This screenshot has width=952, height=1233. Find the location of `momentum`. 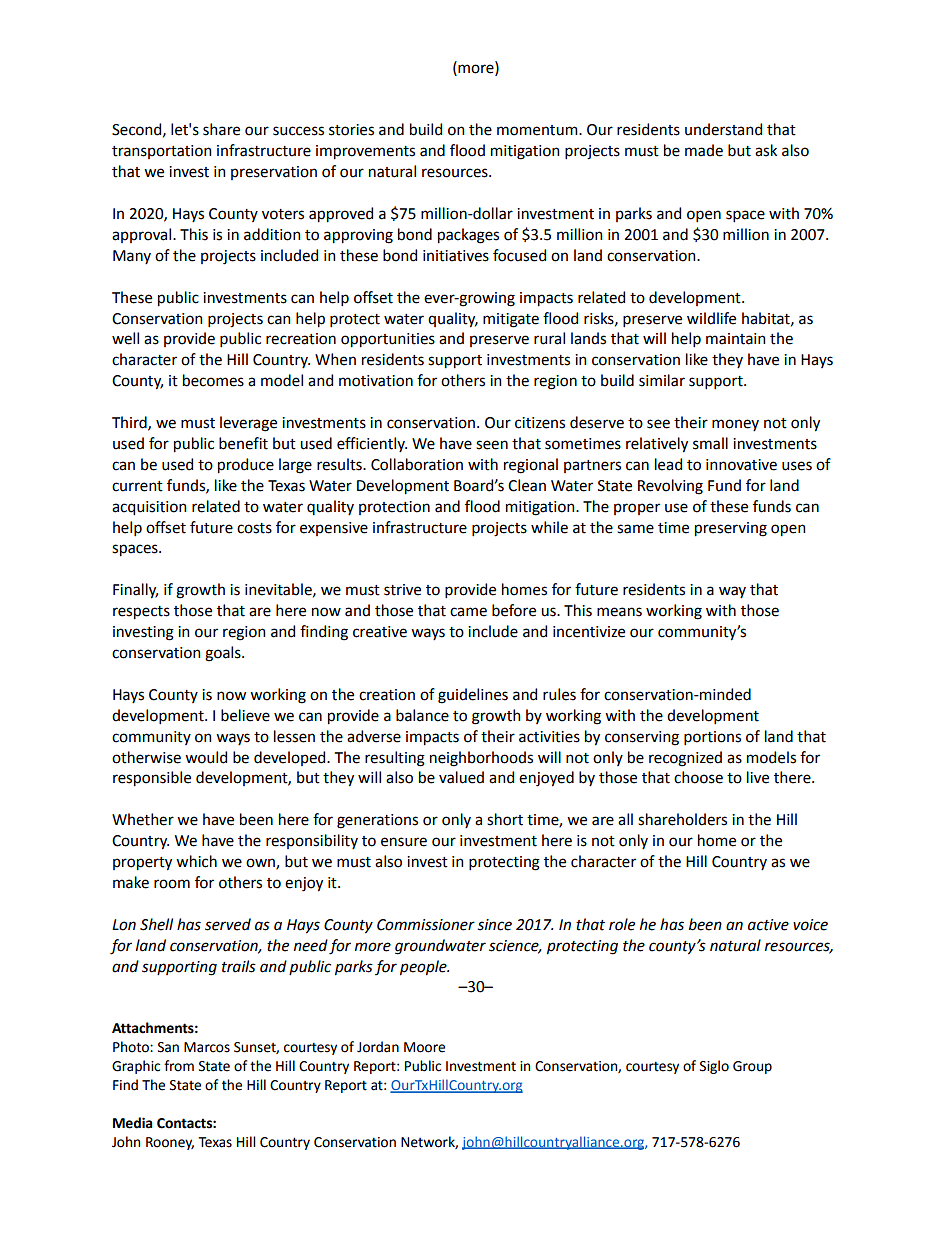

momentum is located at coordinates (538, 130).
